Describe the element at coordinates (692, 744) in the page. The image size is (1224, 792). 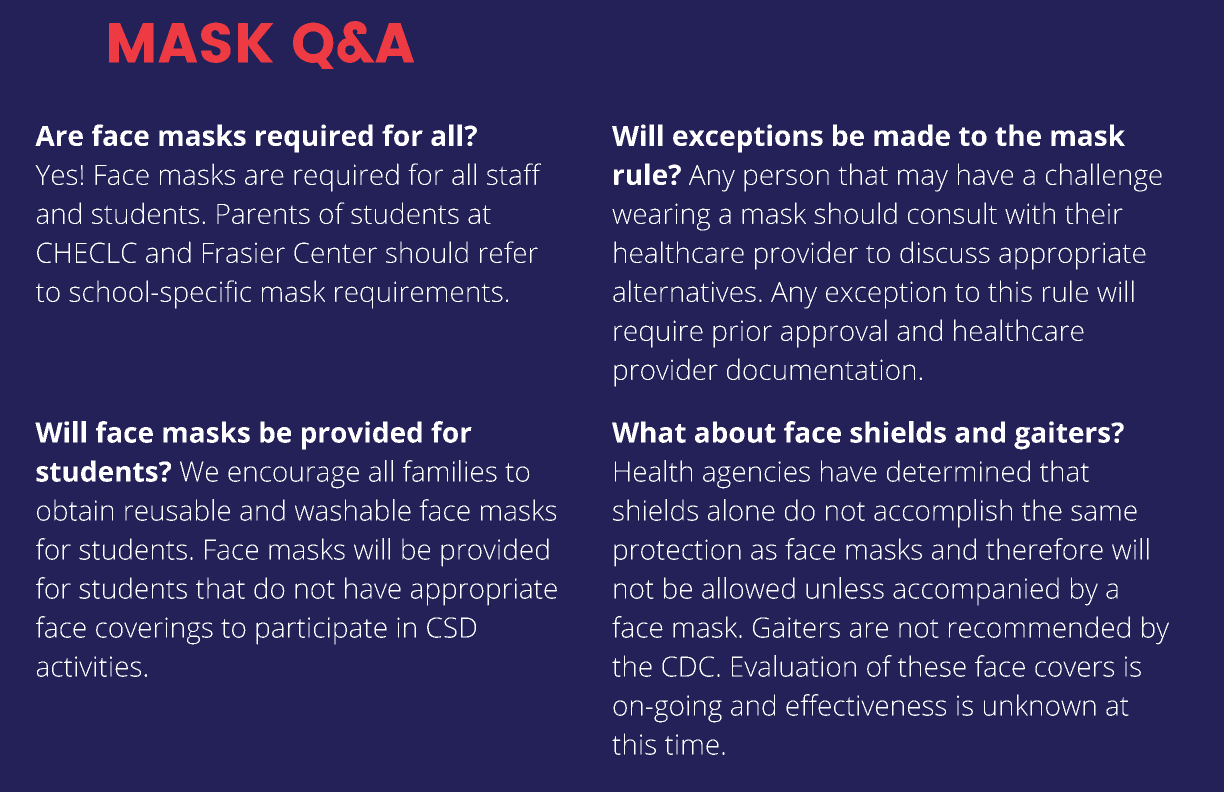
I see `time` at that location.
